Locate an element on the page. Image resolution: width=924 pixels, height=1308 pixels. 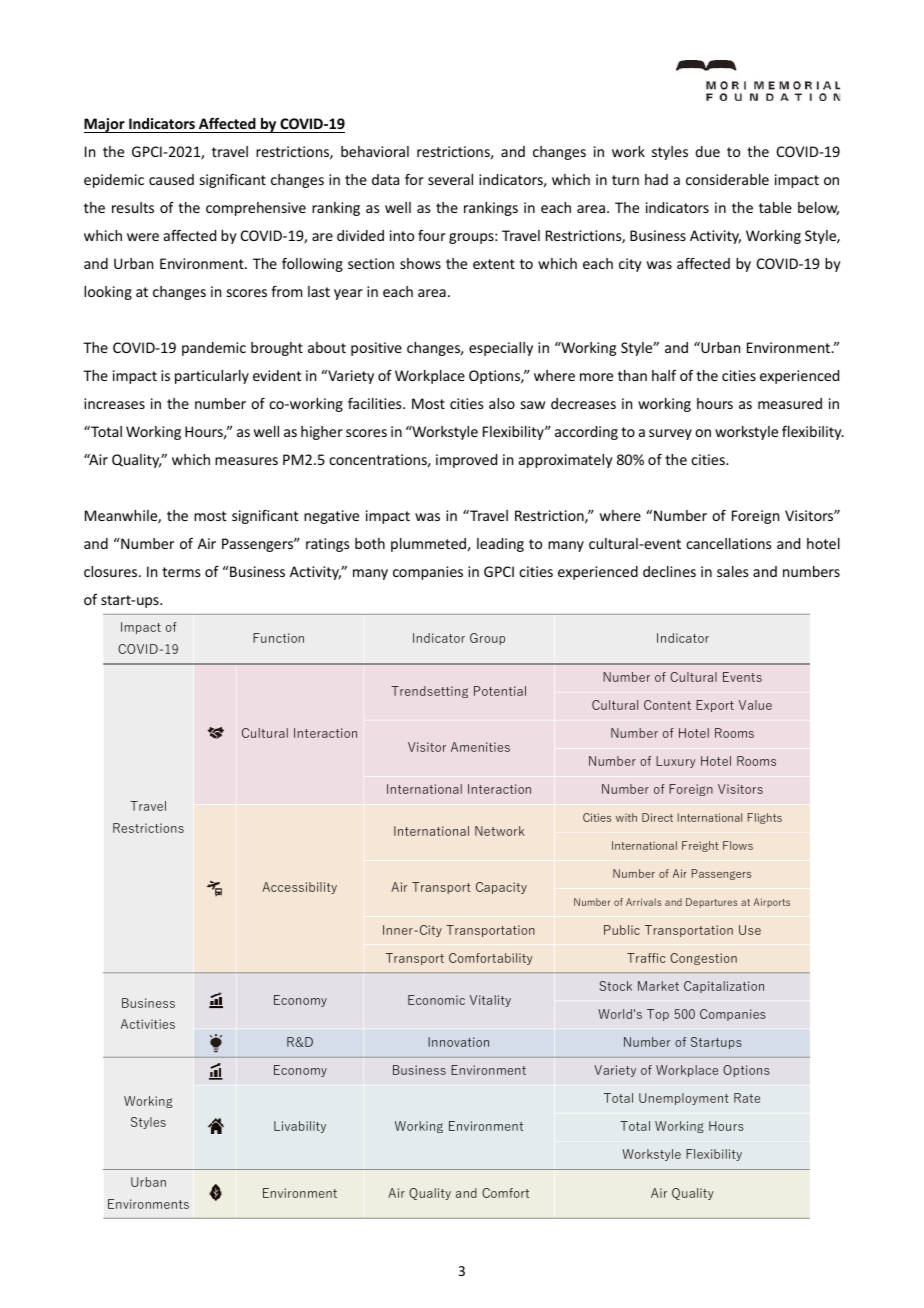
caused is located at coordinates (171, 179).
